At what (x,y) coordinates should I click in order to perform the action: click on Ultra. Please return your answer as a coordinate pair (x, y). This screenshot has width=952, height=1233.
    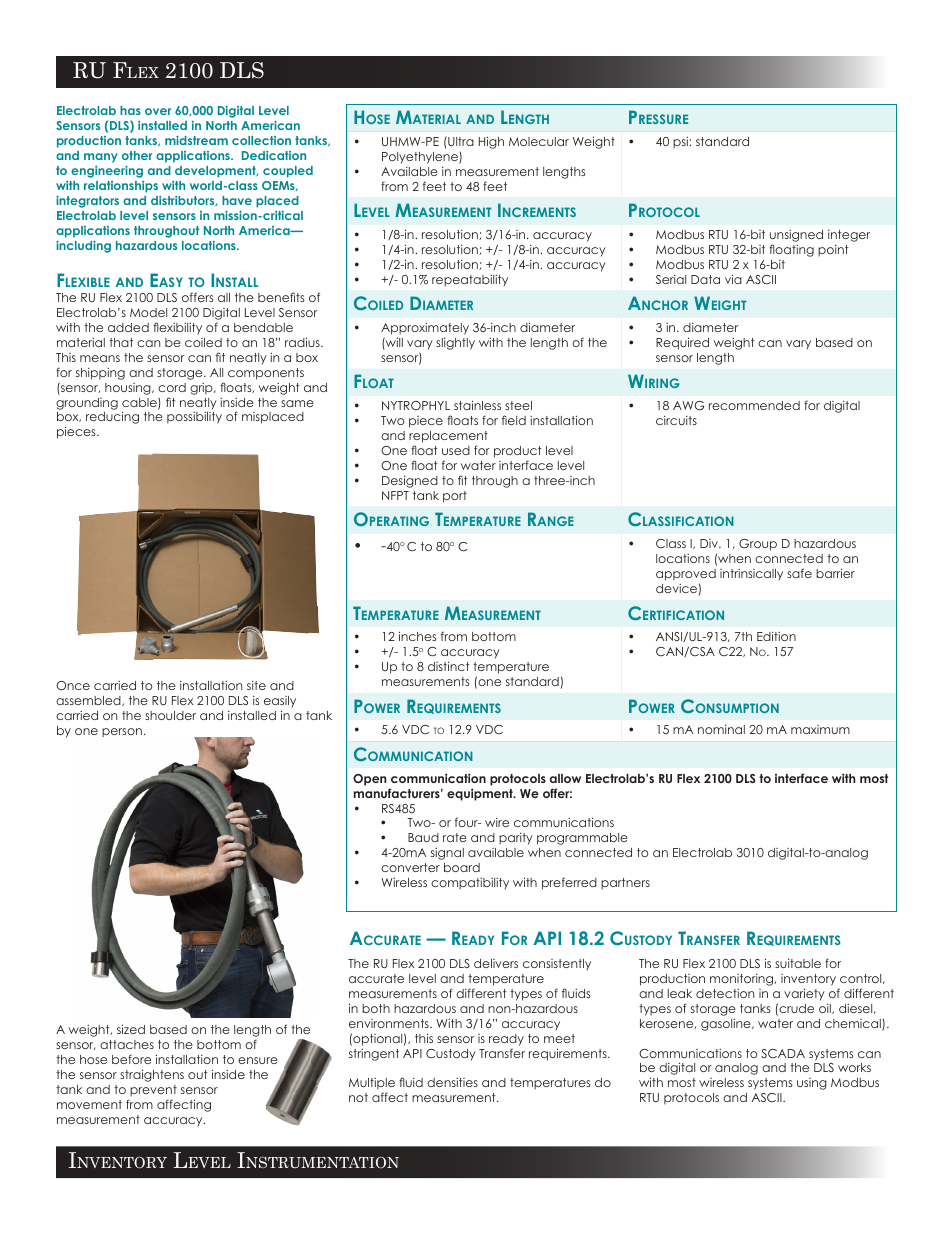
    Looking at the image, I should click on (460, 141).
